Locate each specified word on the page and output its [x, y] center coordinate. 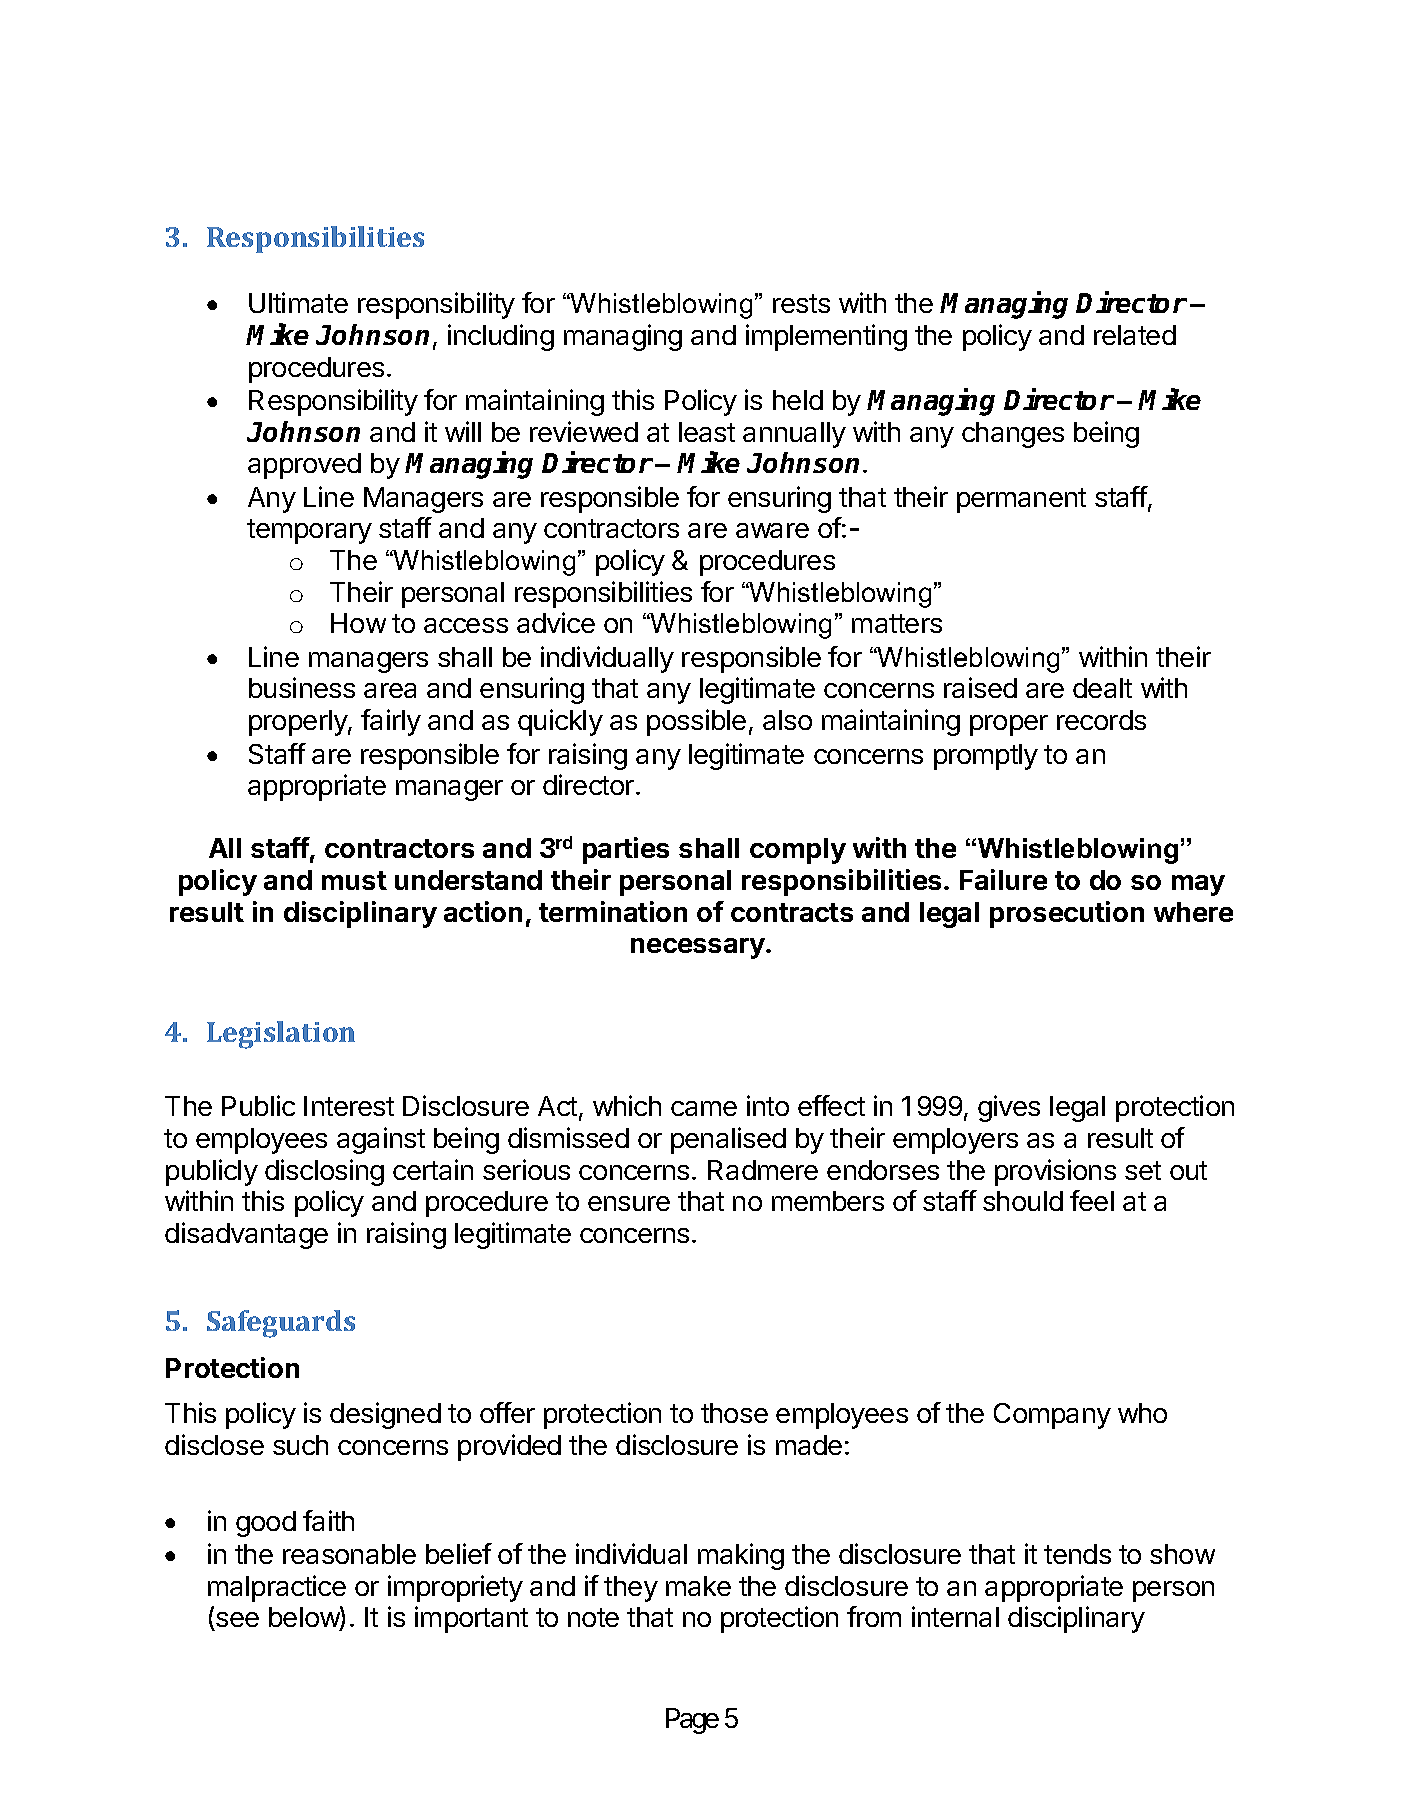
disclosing [324, 1172]
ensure [629, 1203]
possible [696, 722]
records [1101, 720]
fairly [391, 722]
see [236, 1621]
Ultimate [298, 302]
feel [1092, 1200]
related [1135, 335]
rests [801, 303]
